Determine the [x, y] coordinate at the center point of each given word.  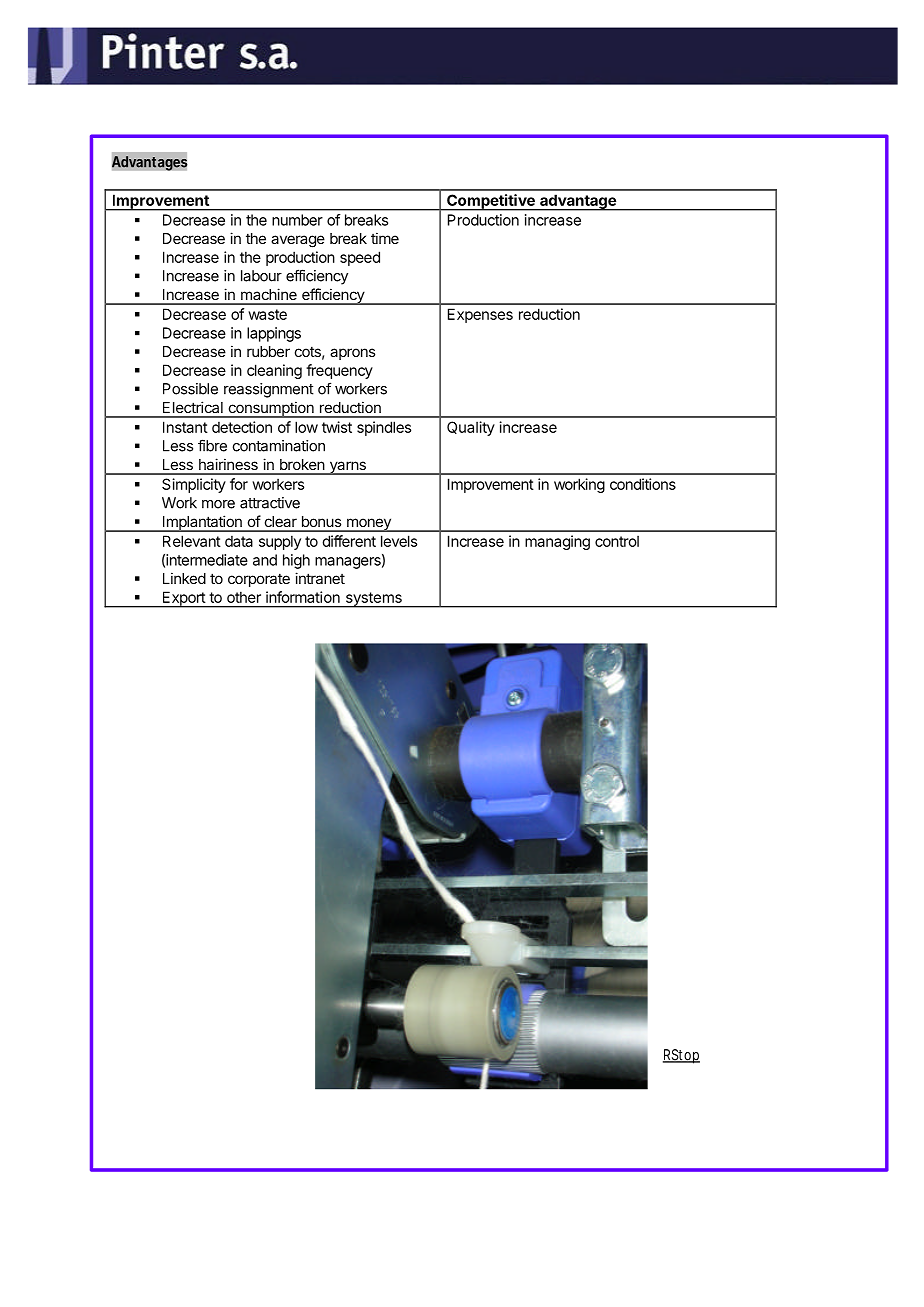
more [218, 504]
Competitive [491, 202]
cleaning [274, 371]
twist [337, 427]
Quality [471, 428]
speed [360, 258]
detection [242, 427]
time [385, 238]
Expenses [480, 315]
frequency [339, 371]
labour [261, 276]
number [297, 220]
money [368, 525]
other [244, 597]
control [617, 541]
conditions [643, 484]
